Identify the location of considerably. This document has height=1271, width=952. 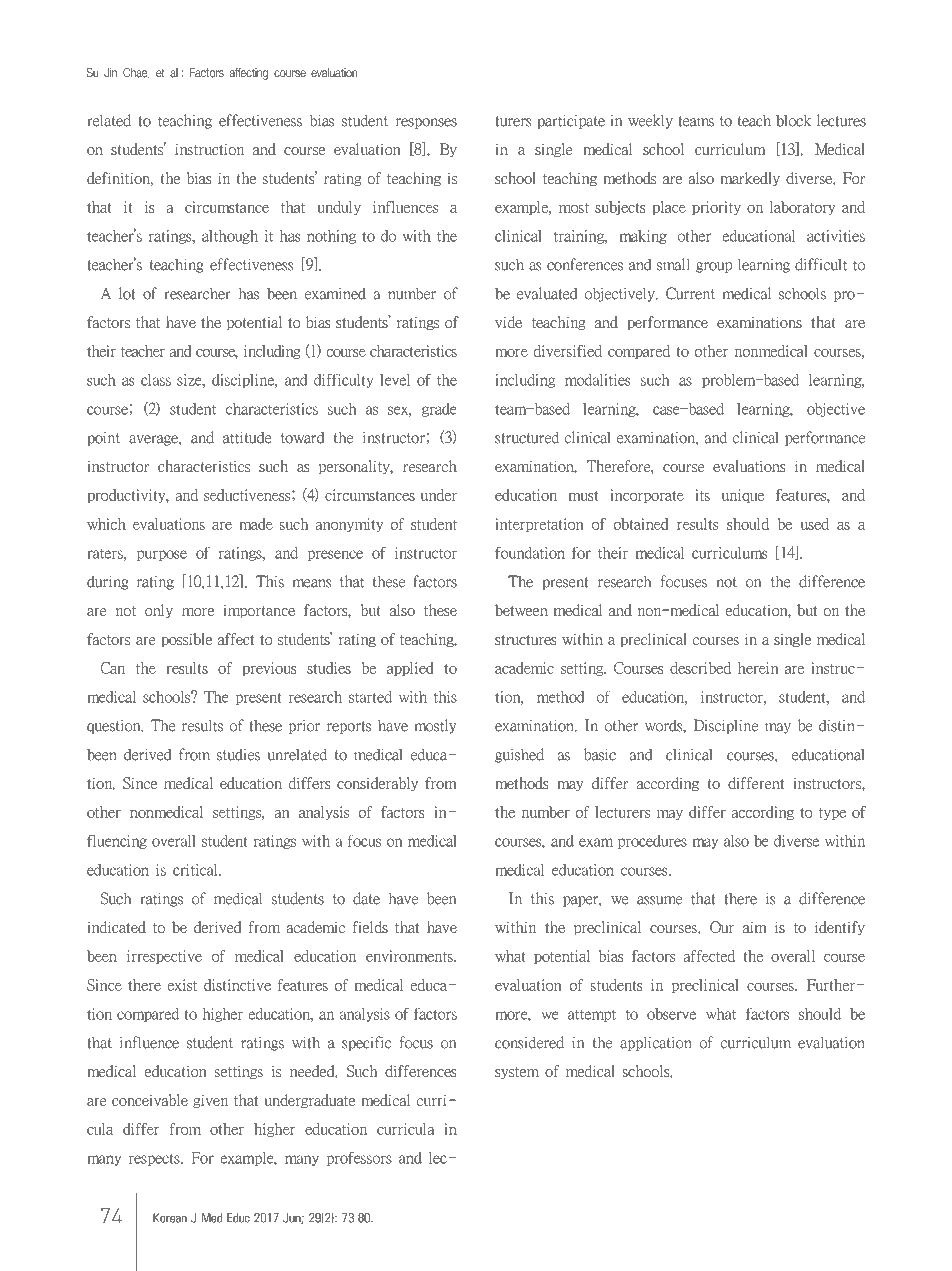
(377, 784).
